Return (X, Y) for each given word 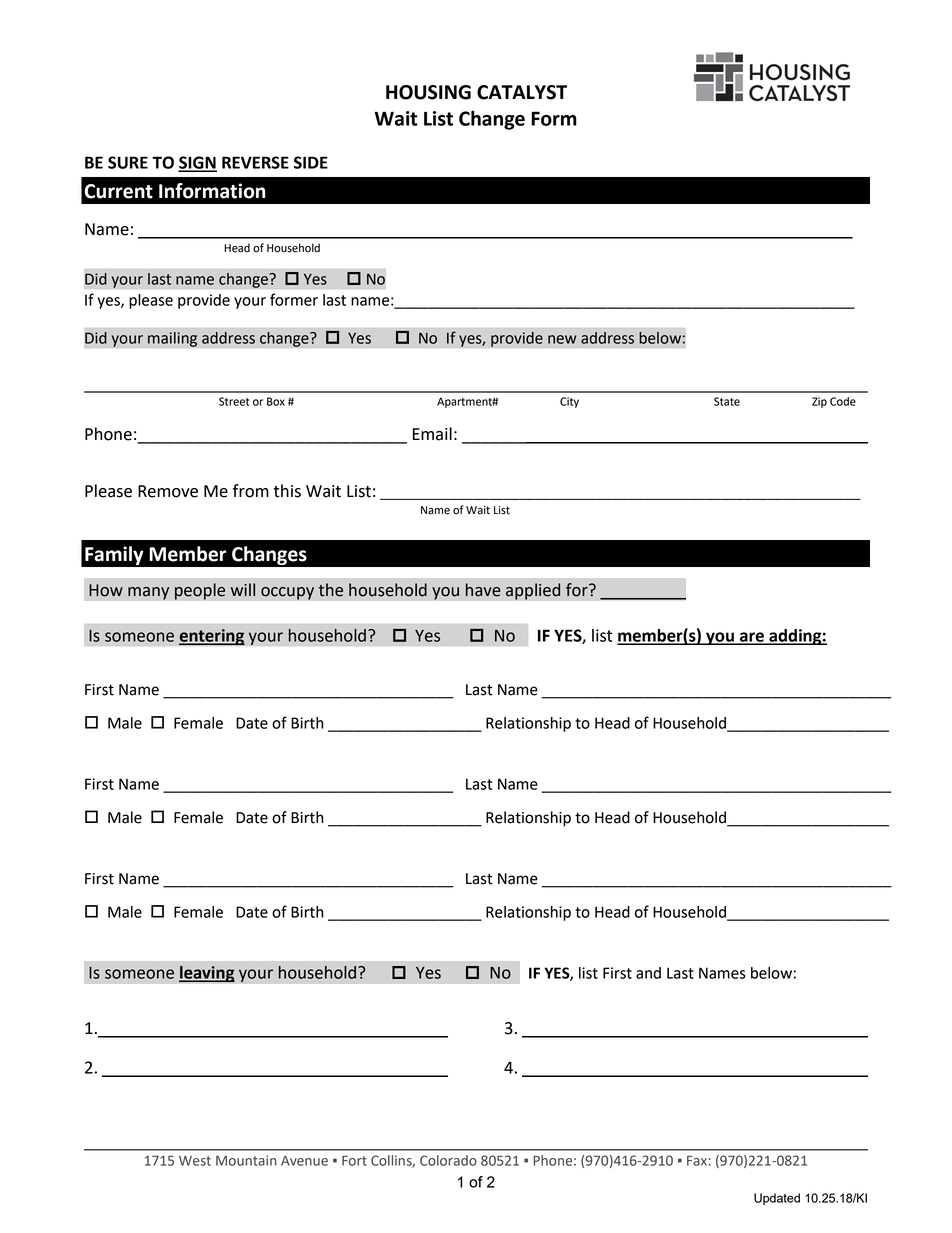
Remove (168, 491)
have (483, 590)
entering (212, 637)
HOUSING (428, 92)
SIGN (197, 163)
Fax (698, 1161)
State (727, 401)
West (195, 1161)
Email (432, 434)
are (752, 638)
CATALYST (522, 92)
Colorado (448, 1160)
